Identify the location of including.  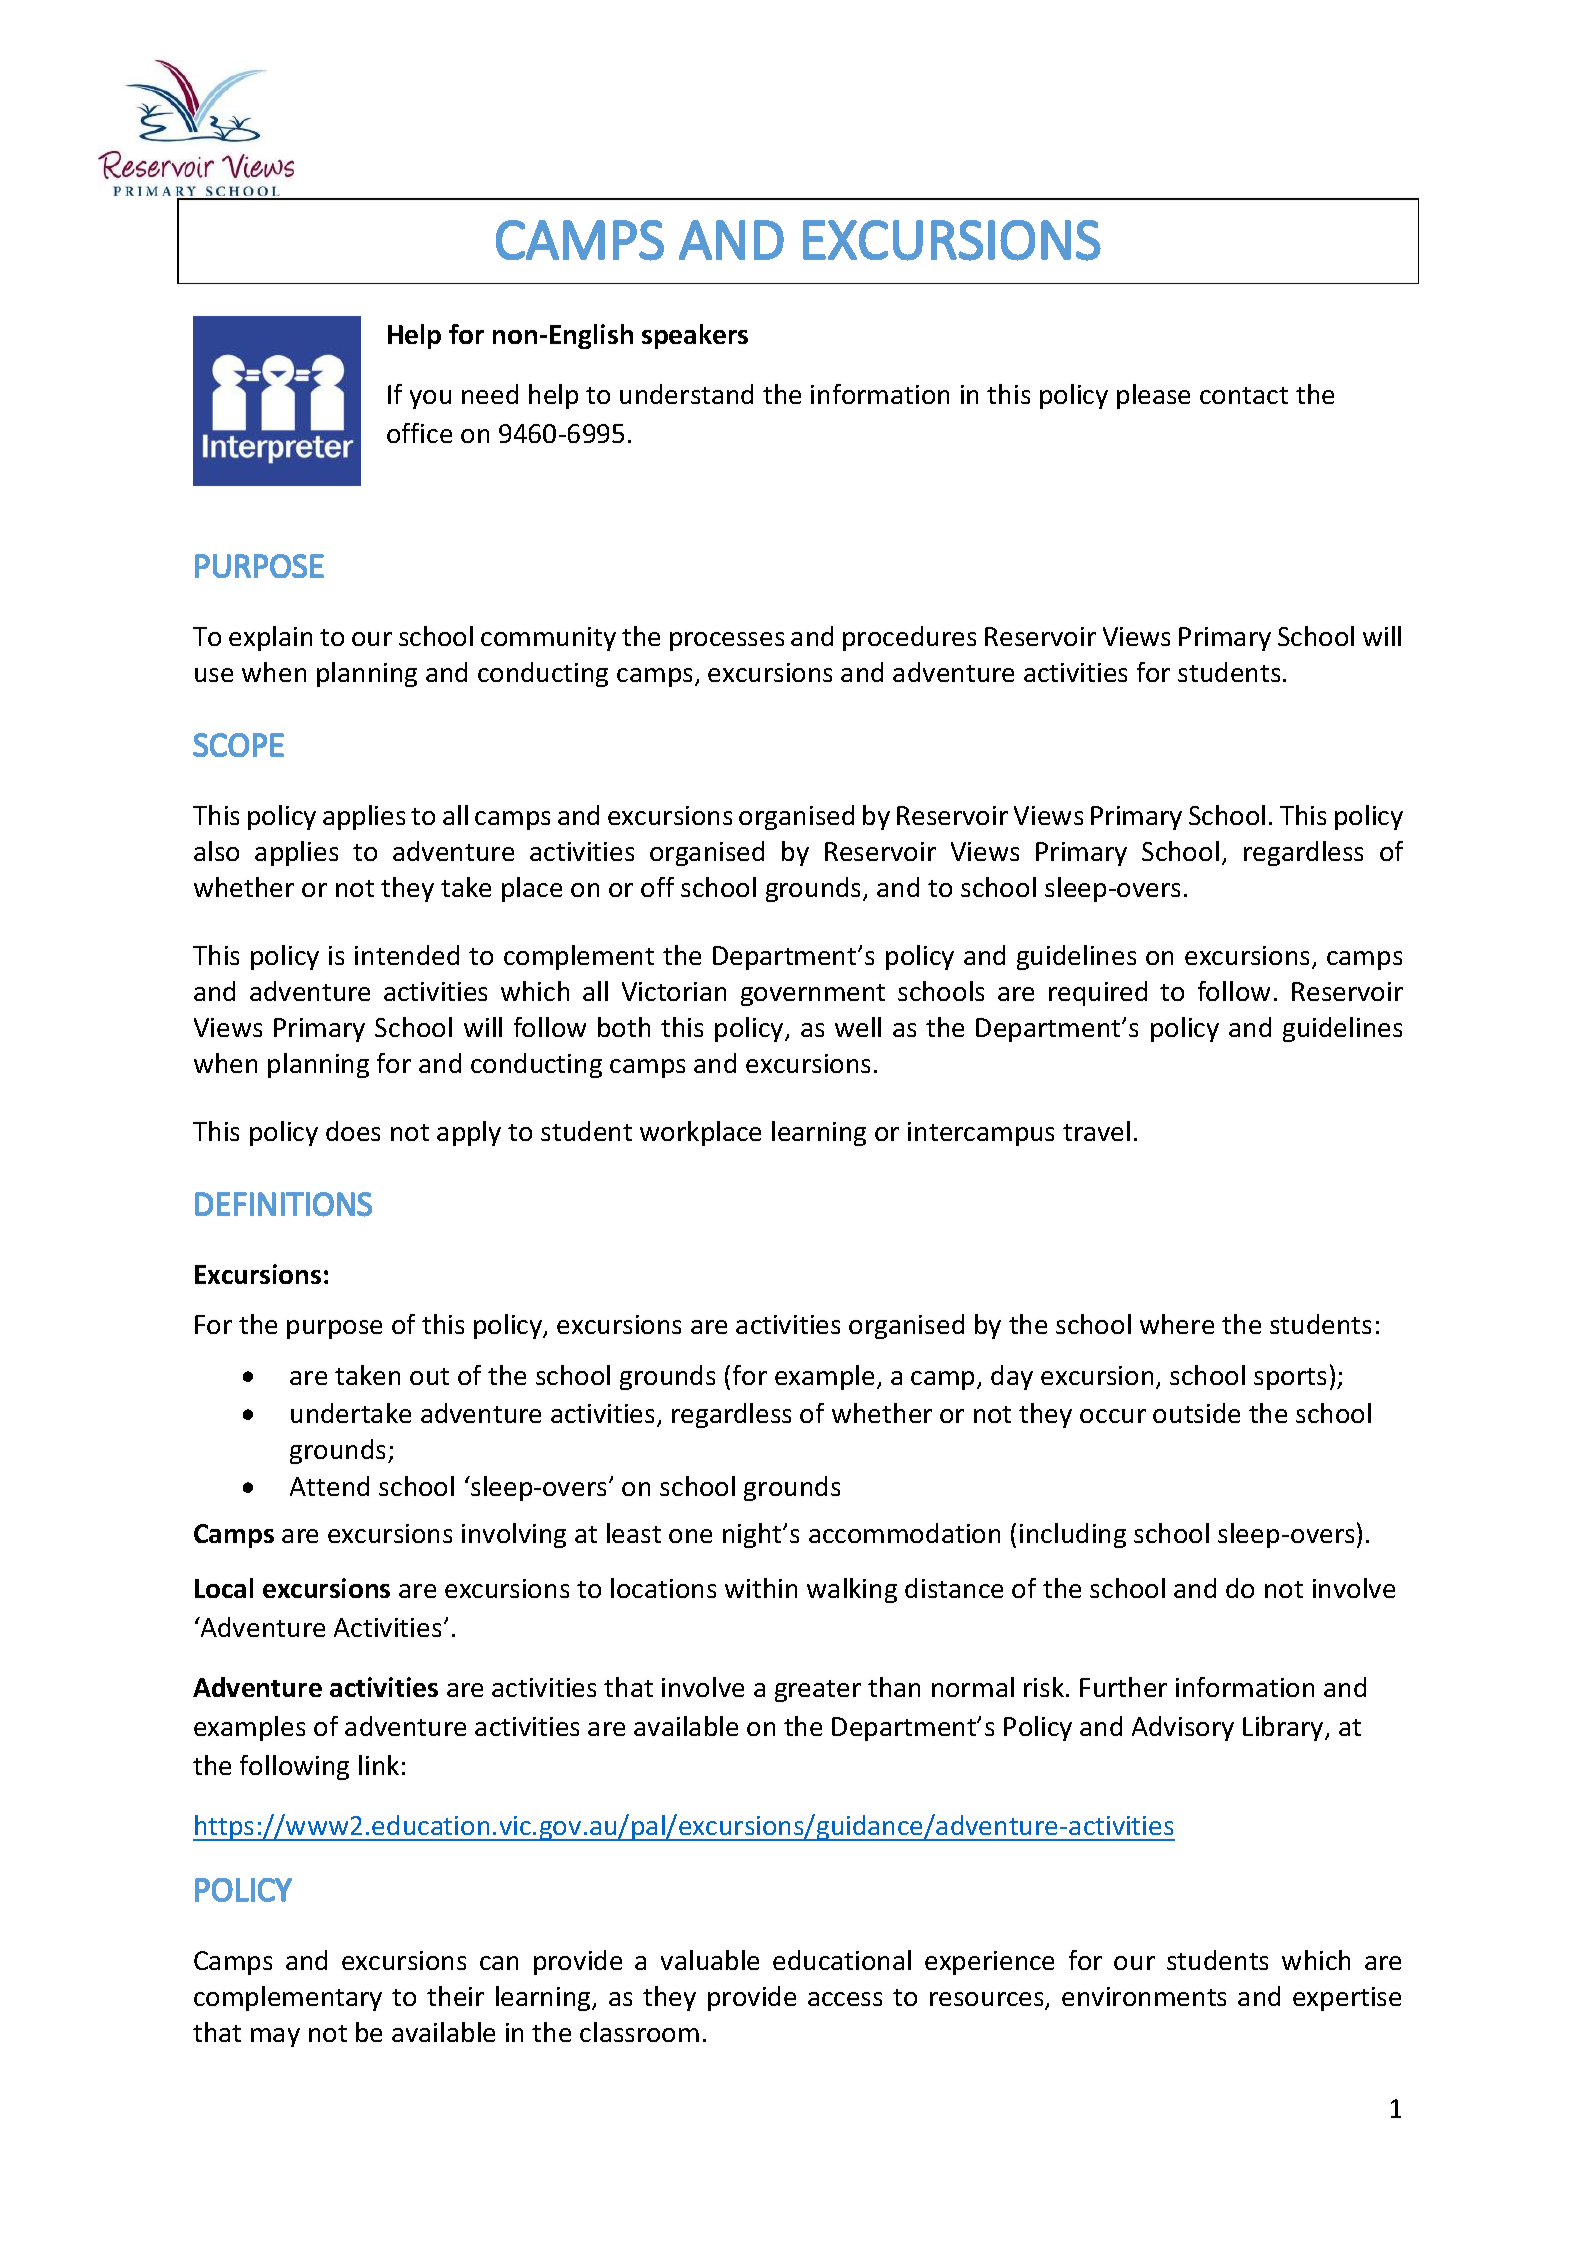
(1073, 1535).
